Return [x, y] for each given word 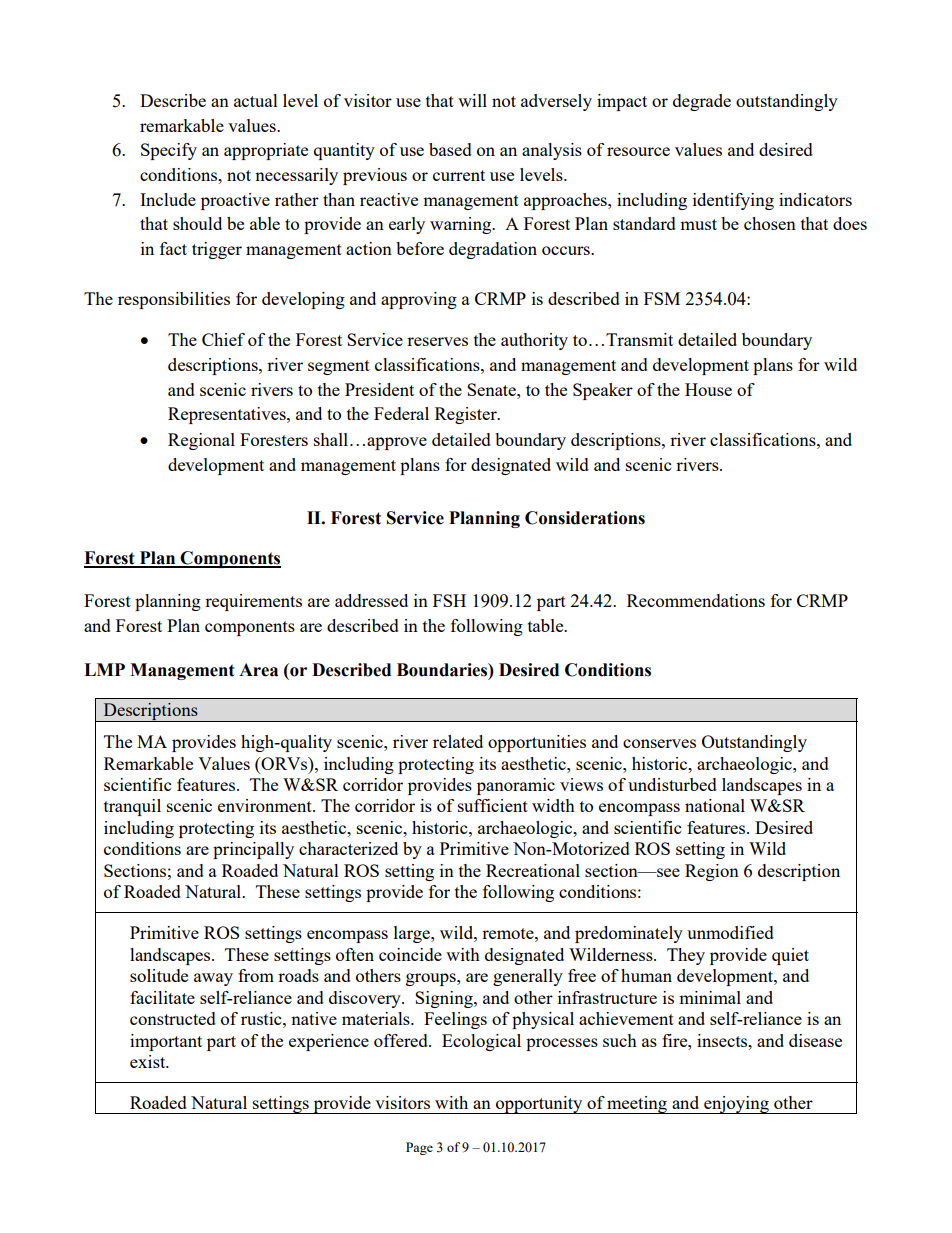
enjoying [736, 1105]
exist [149, 1061]
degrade [702, 102]
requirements [253, 602]
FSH [449, 600]
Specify [169, 151]
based [450, 149]
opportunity [539, 1105]
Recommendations [696, 600]
